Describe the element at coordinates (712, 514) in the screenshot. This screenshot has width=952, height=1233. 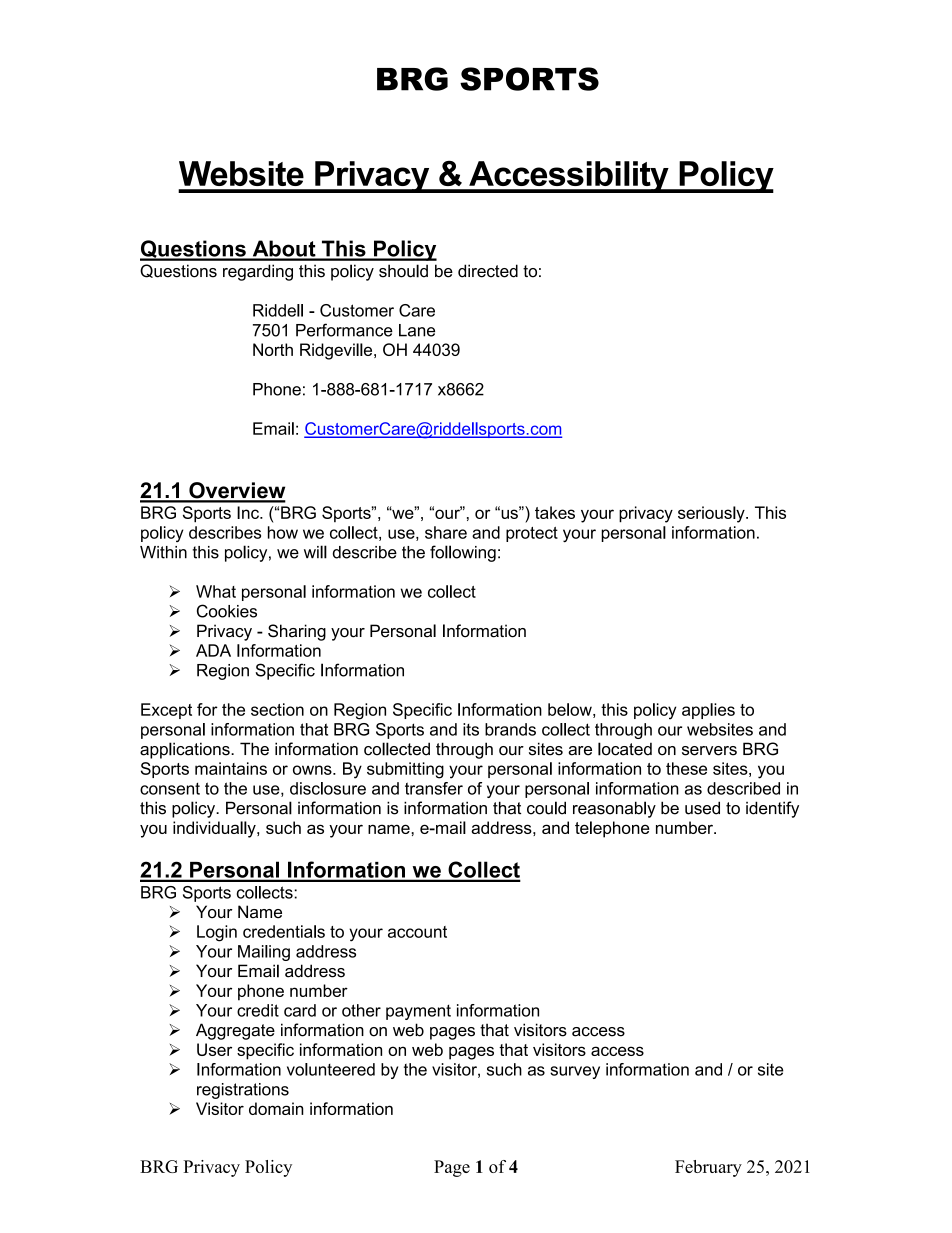
I see `seriously` at that location.
